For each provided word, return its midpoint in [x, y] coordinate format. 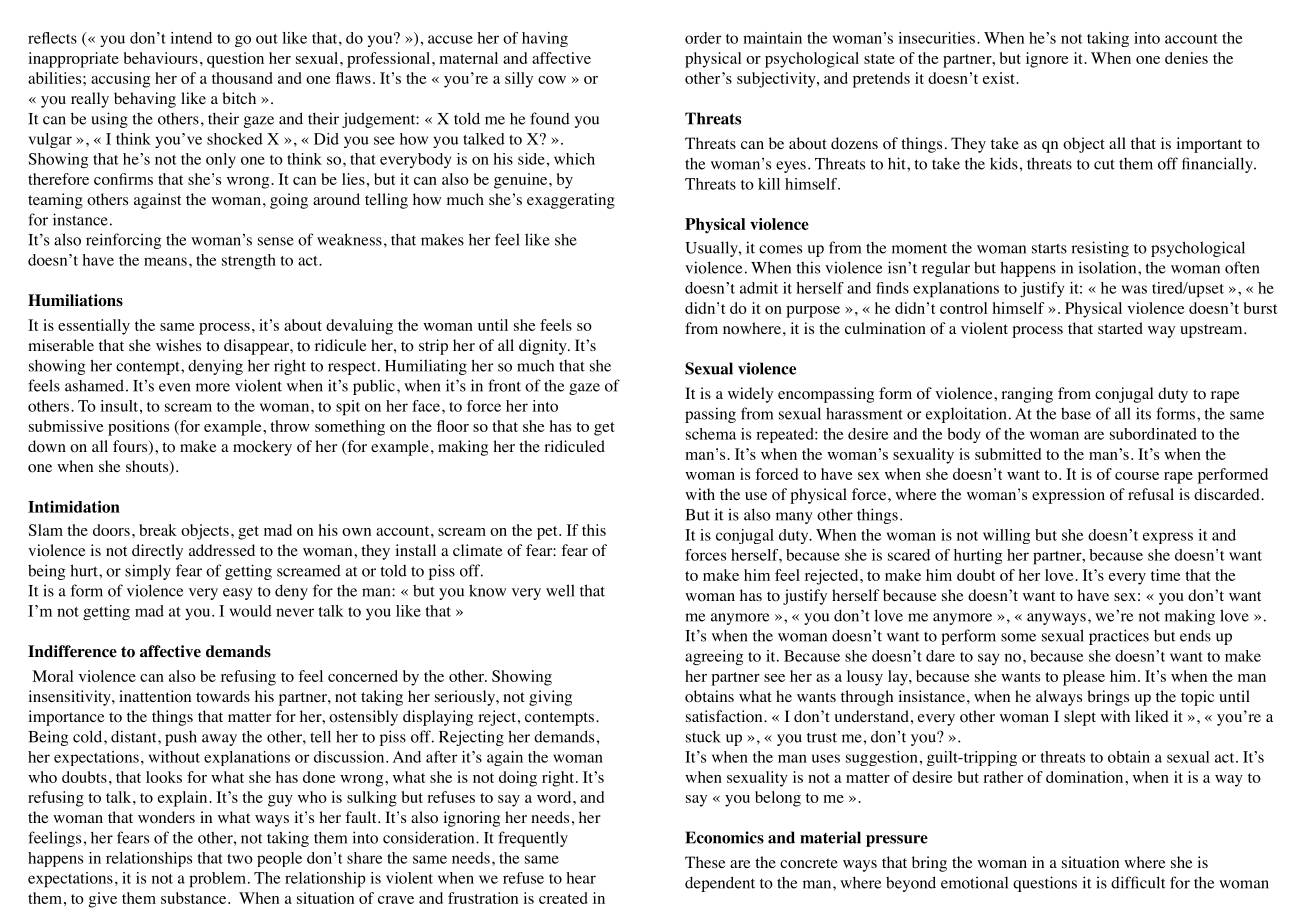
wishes [178, 345]
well [560, 590]
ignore [1047, 60]
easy [238, 594]
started [1120, 328]
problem [217, 880]
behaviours [161, 58]
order [703, 38]
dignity [544, 347]
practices [1119, 637]
